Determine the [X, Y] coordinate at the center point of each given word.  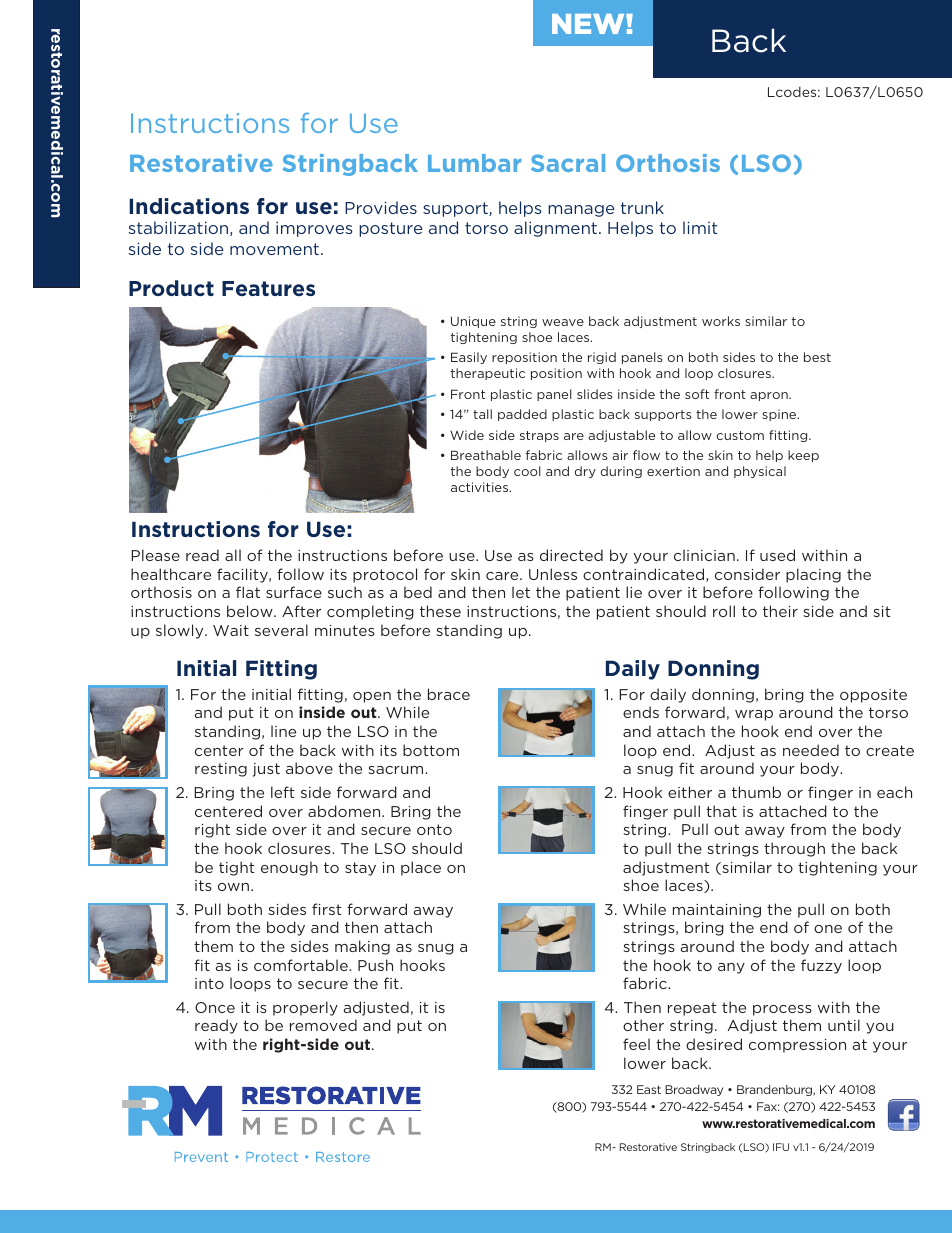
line [283, 731]
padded [522, 415]
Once [215, 1007]
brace [449, 694]
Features [268, 288]
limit [700, 227]
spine [780, 415]
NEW [589, 24]
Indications [189, 206]
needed [811, 750]
